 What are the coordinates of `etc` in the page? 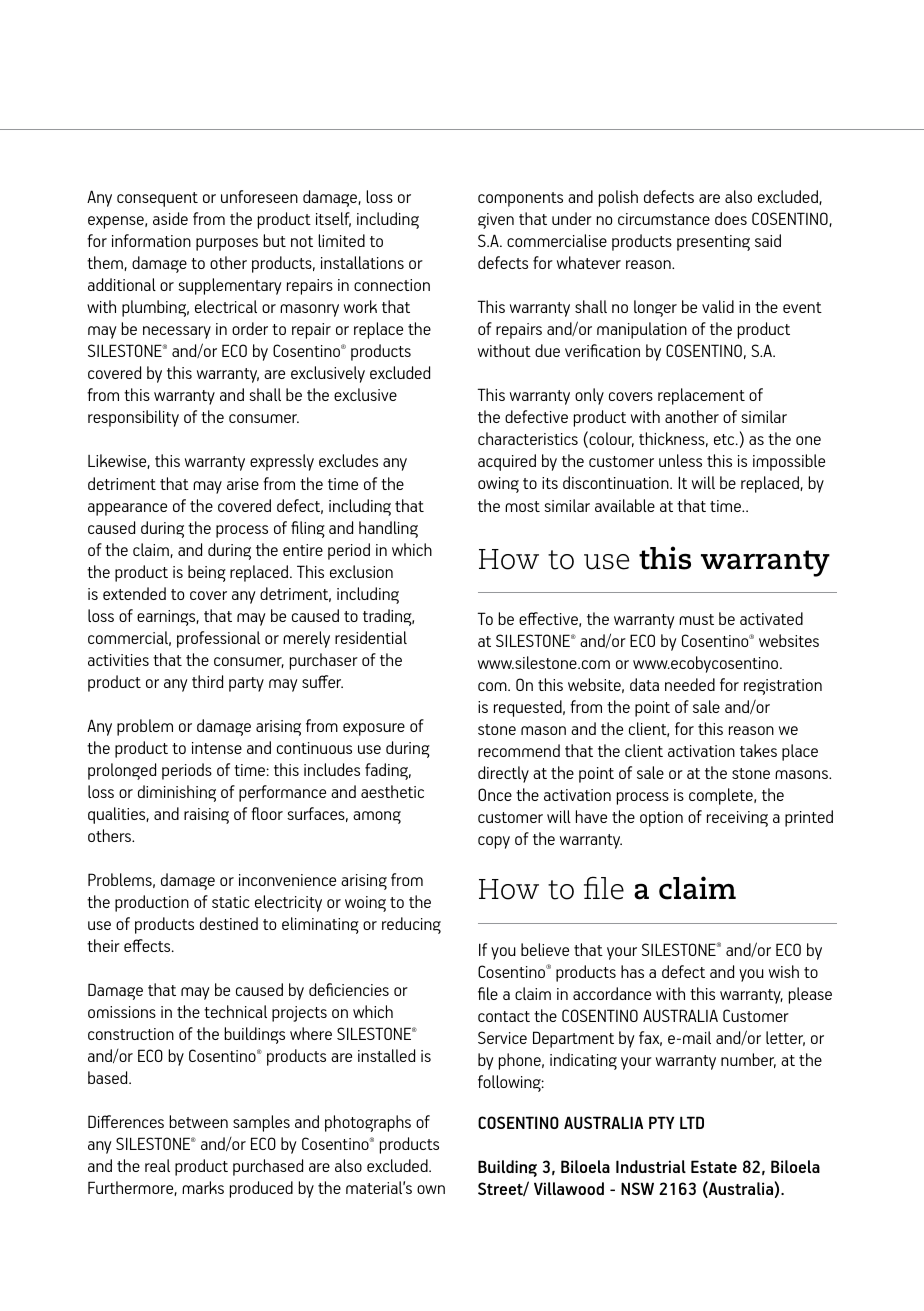 It's located at (725, 439).
